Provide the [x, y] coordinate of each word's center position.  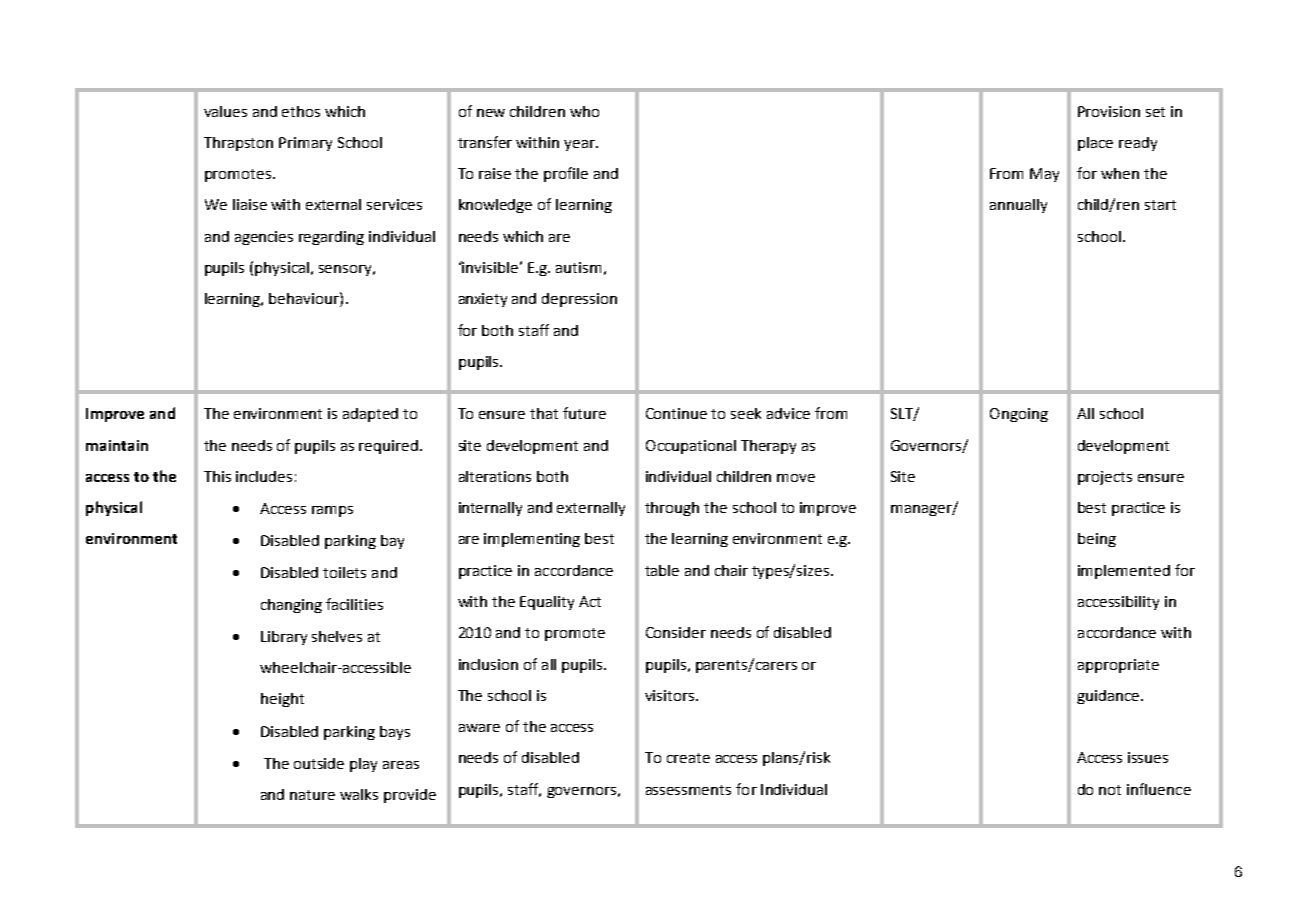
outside [319, 763]
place [1095, 144]
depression [579, 300]
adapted [370, 415]
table [662, 570]
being [1097, 540]
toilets [344, 572]
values [225, 111]
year [580, 145]
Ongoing [1019, 415]
